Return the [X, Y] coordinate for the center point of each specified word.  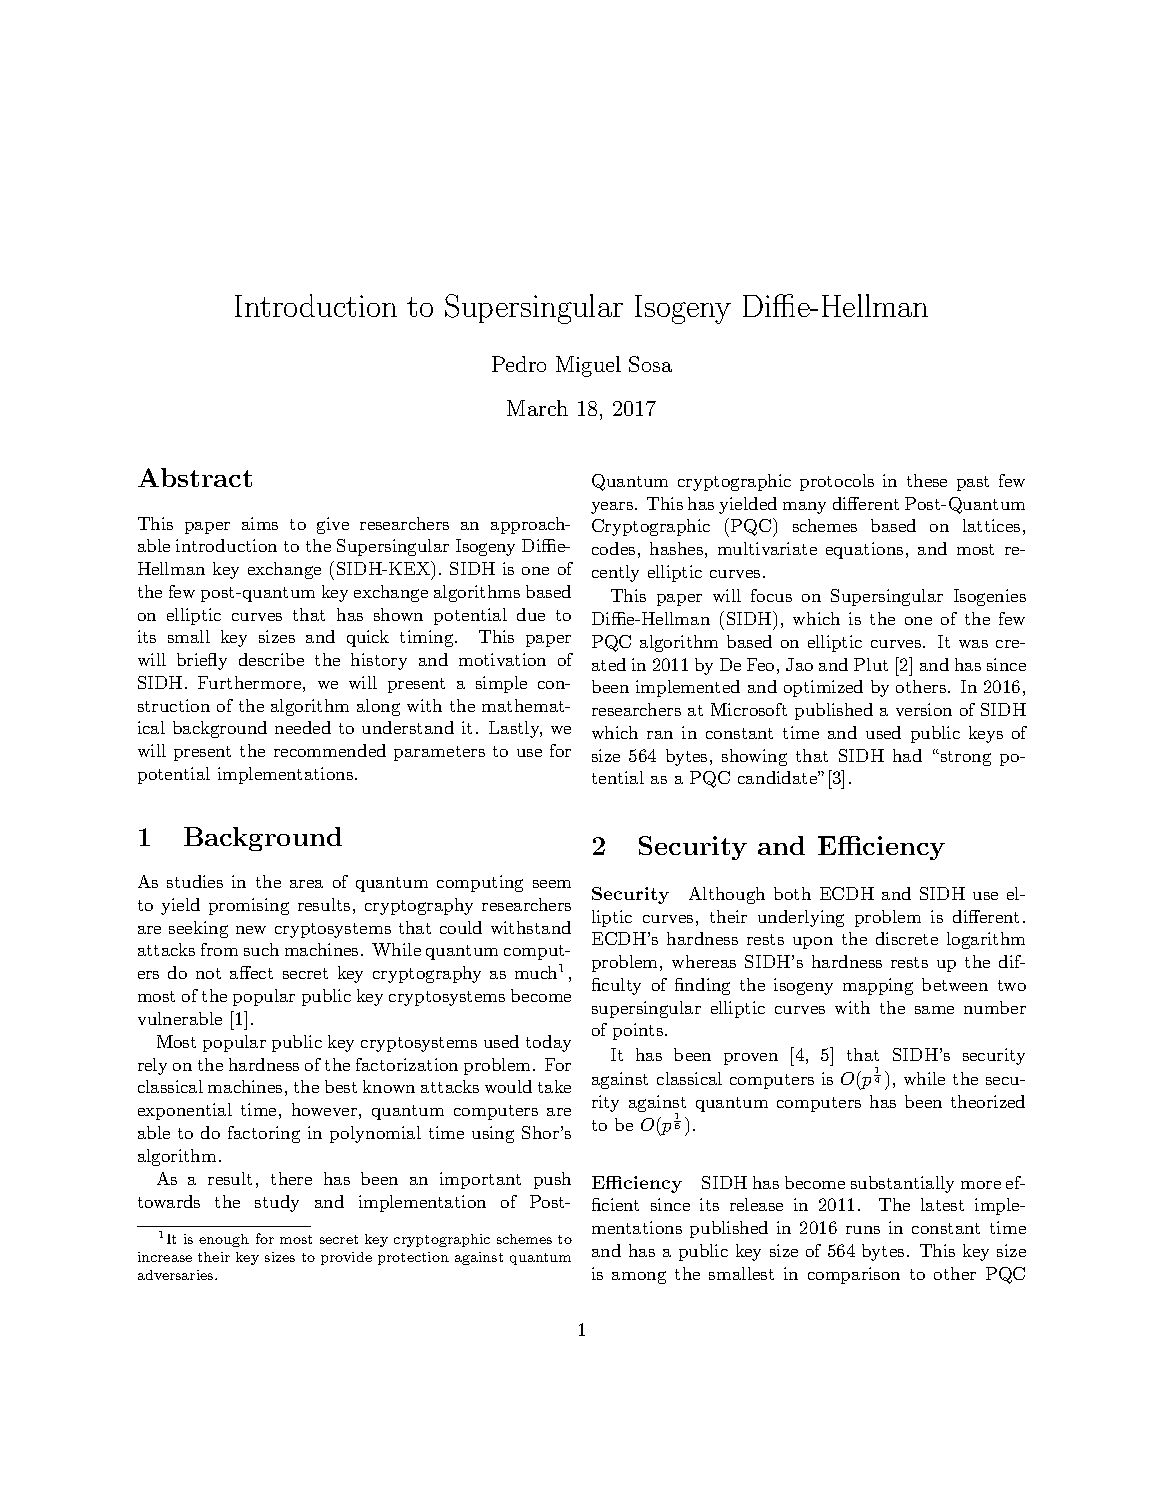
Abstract [195, 477]
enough [224, 1240]
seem [552, 884]
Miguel [588, 366]
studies [195, 881]
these [927, 480]
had [907, 755]
